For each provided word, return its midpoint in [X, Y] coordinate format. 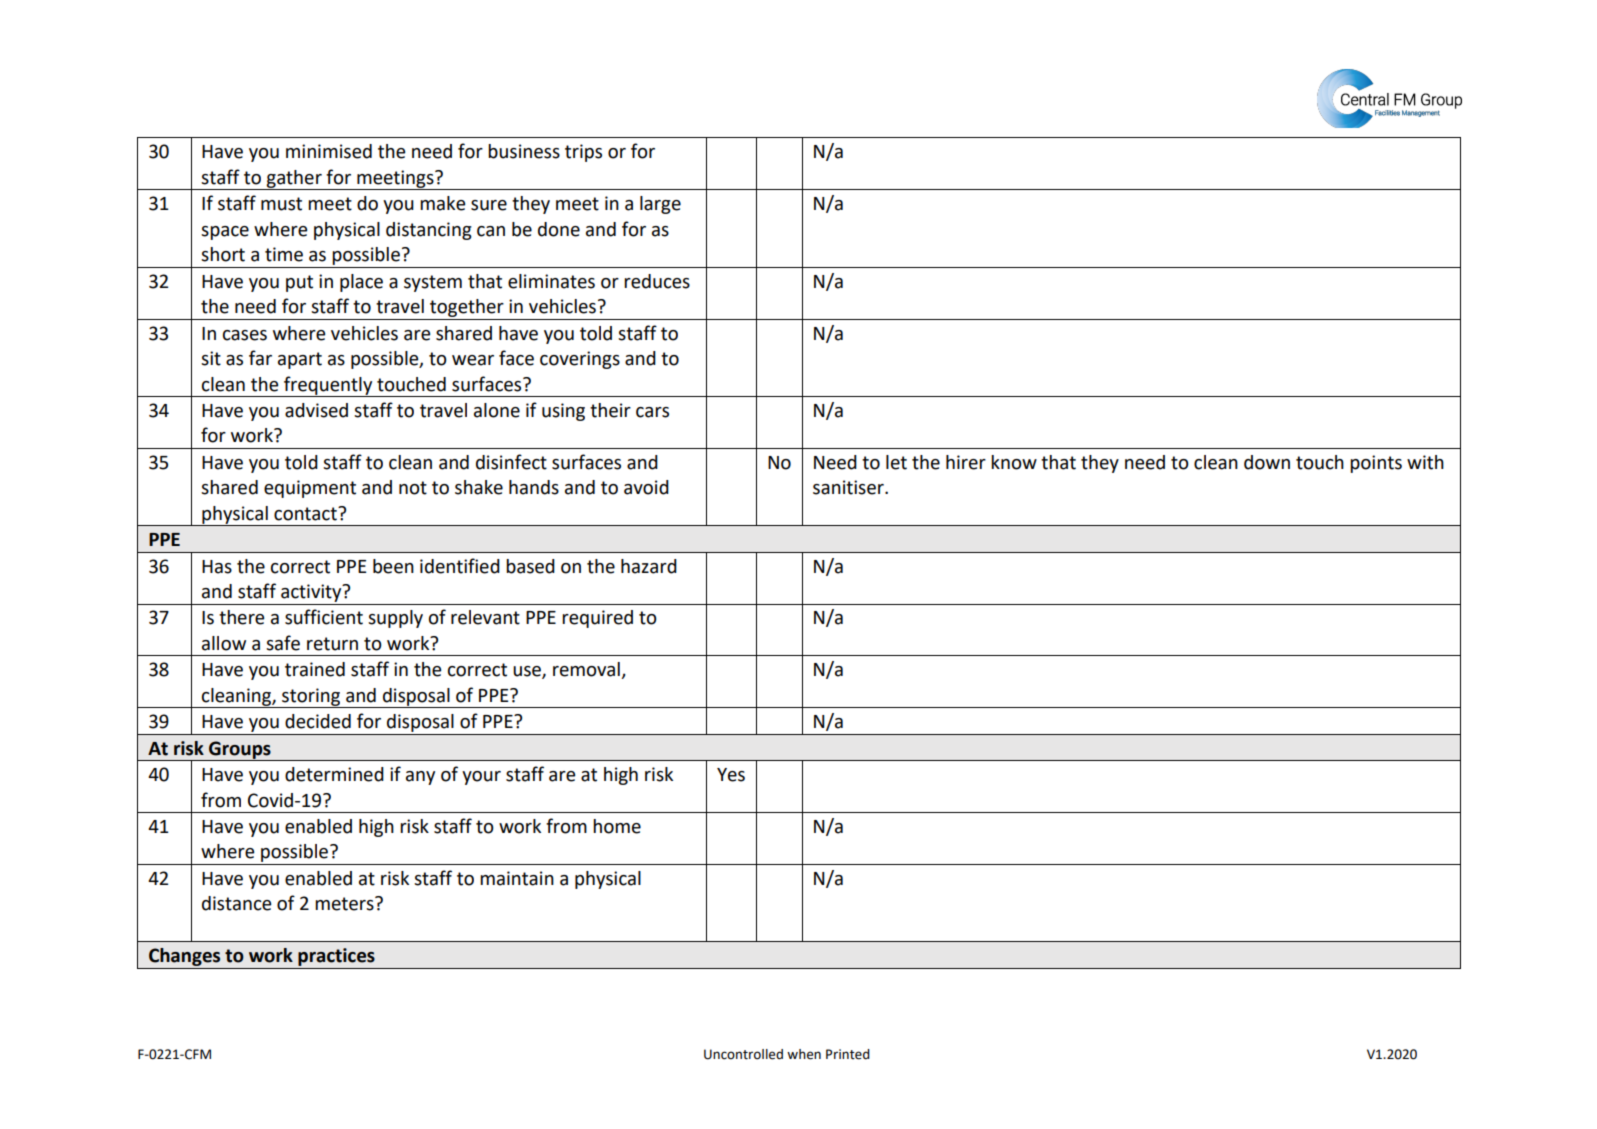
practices [336, 957]
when [804, 1054]
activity [312, 593]
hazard [649, 566]
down [1267, 462]
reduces [657, 281]
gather [294, 180]
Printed [848, 1054]
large [660, 205]
